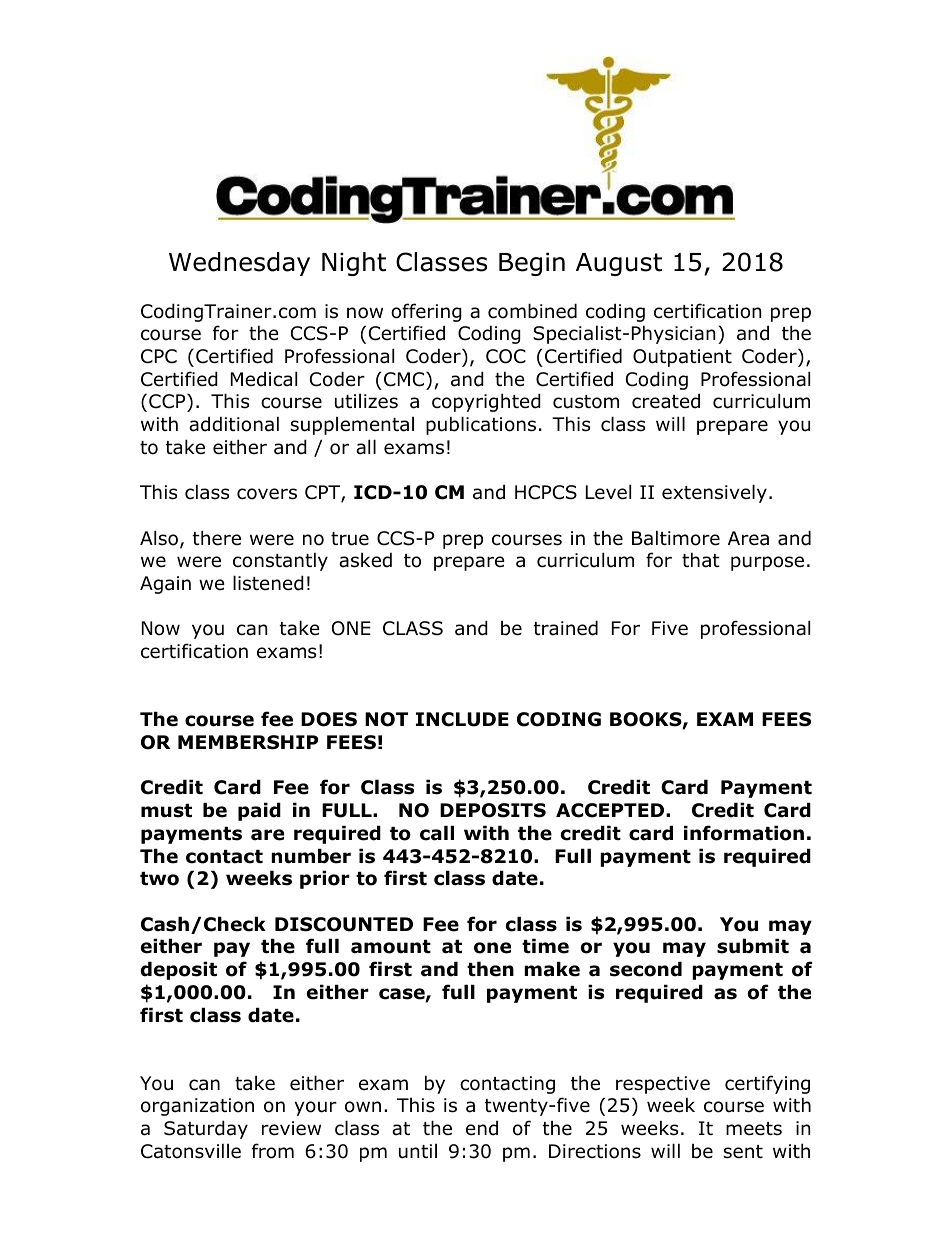  I want to click on August, so click(619, 264).
